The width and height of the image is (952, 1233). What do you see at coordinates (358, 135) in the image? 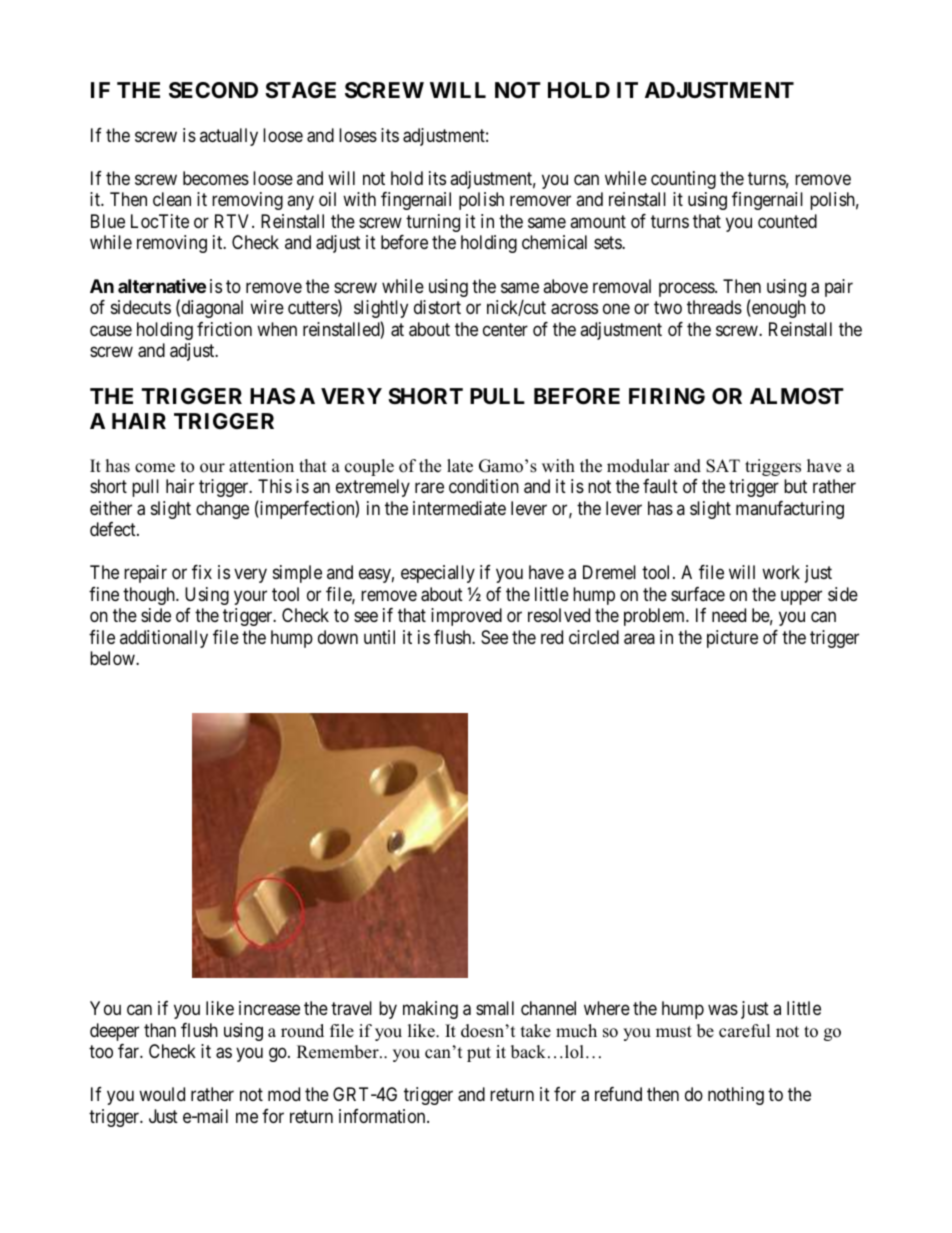
I see `loses` at bounding box center [358, 135].
